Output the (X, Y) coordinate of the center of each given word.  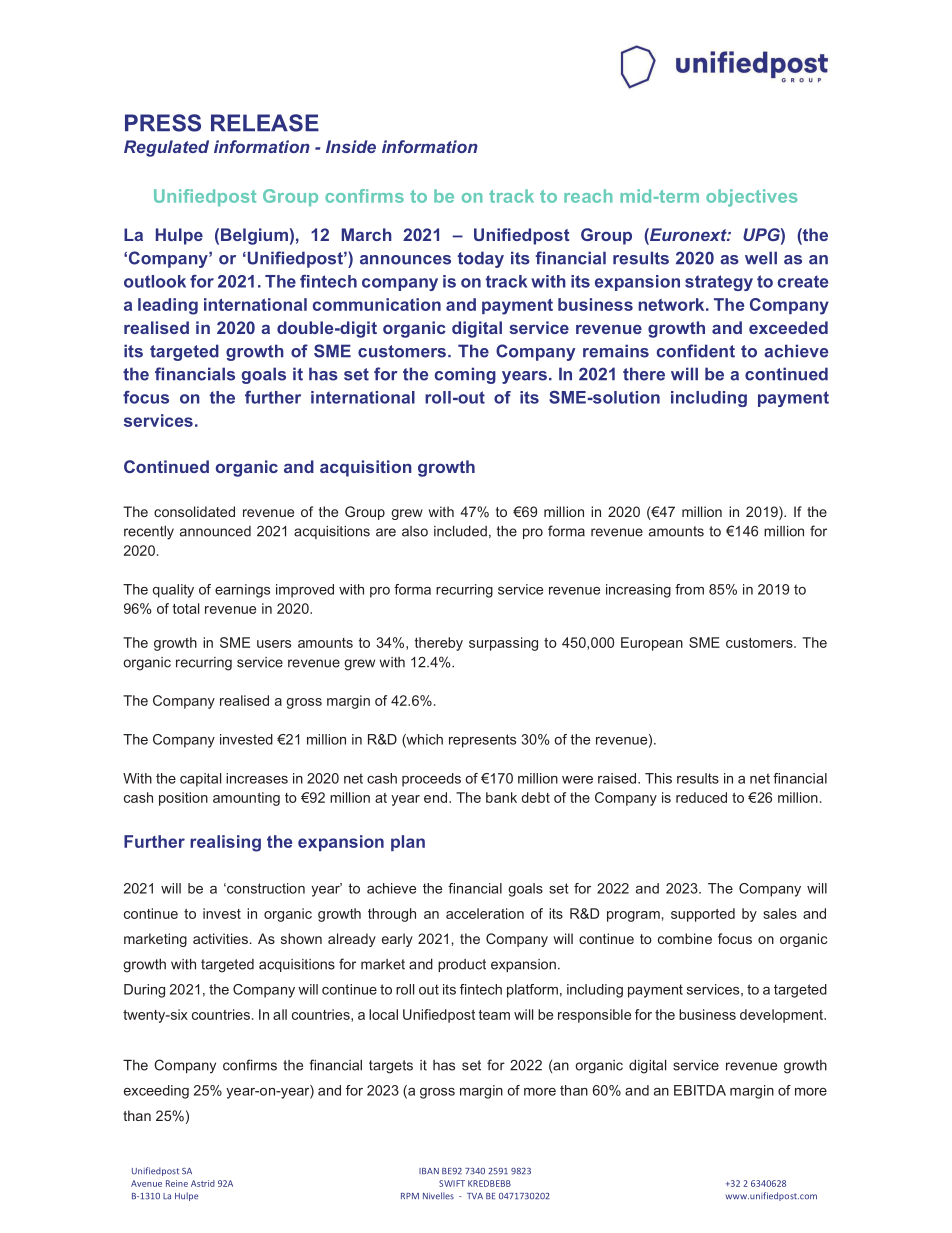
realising (225, 843)
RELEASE (265, 123)
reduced (701, 797)
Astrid (203, 1183)
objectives (751, 198)
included (460, 531)
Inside (351, 146)
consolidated (194, 511)
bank (501, 797)
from (689, 589)
